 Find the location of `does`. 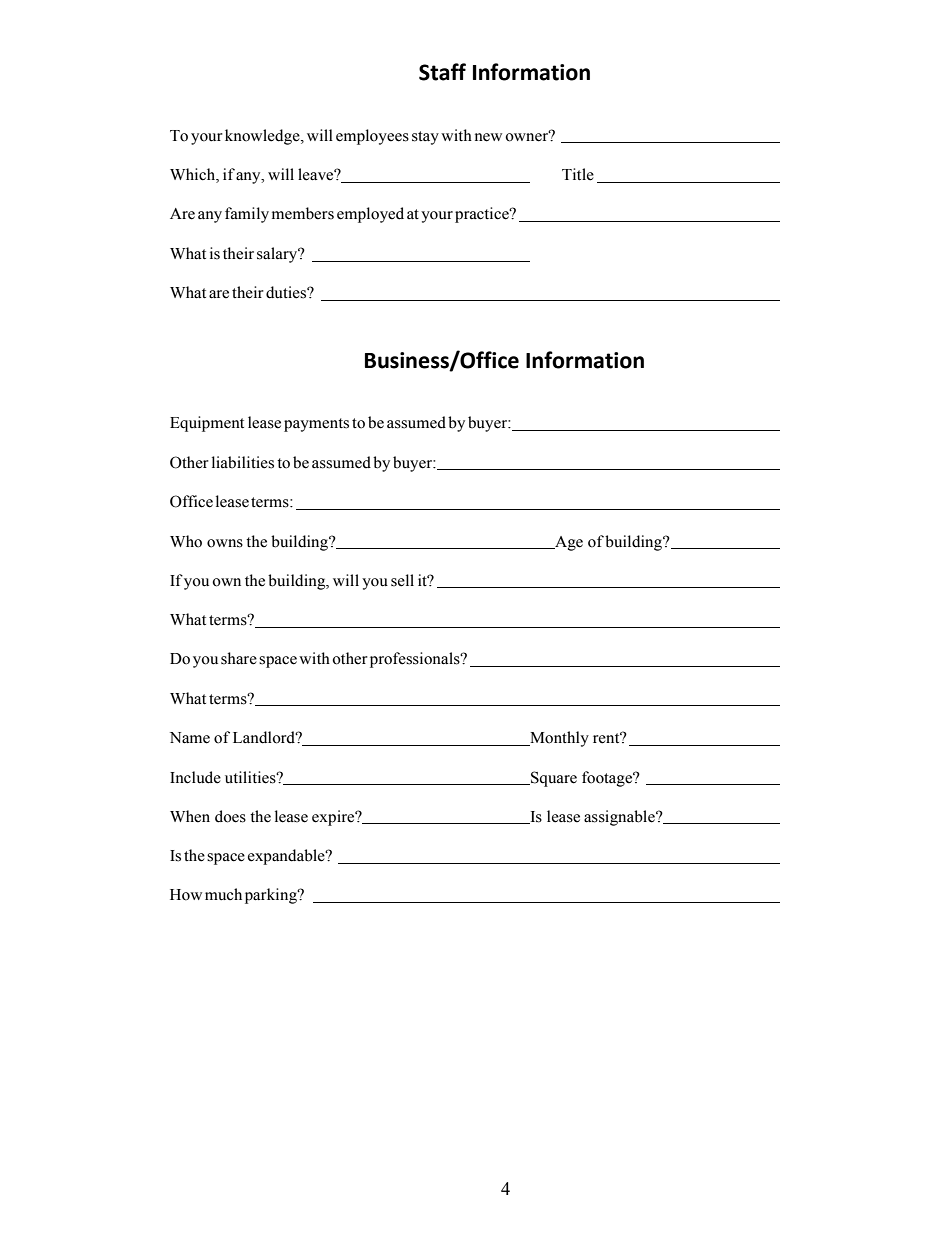

does is located at coordinates (230, 816).
